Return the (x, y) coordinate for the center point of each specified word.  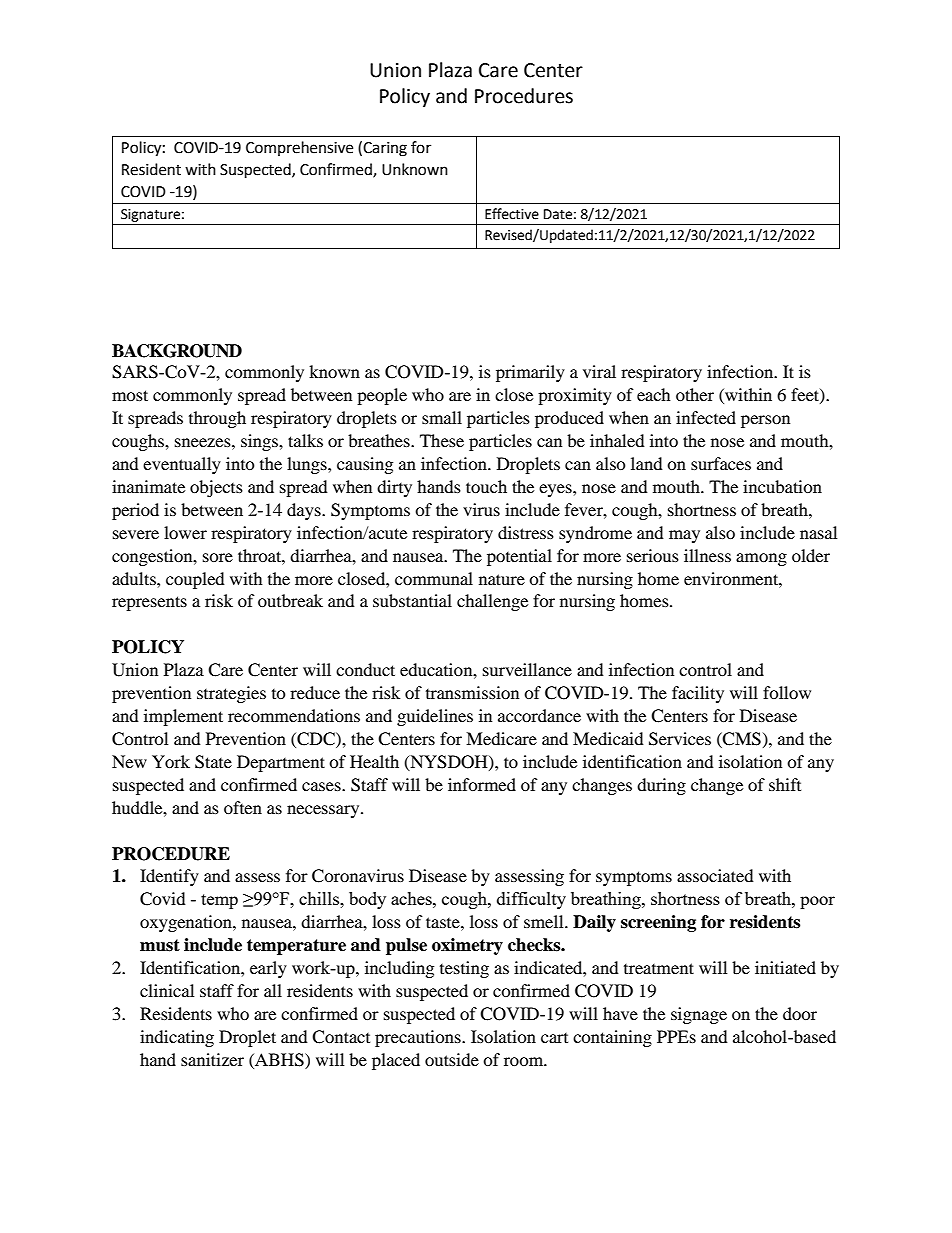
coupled (195, 580)
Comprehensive (299, 148)
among (761, 559)
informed (482, 784)
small (442, 417)
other (695, 394)
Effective (512, 214)
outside (452, 1059)
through (217, 419)
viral (599, 371)
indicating (177, 1038)
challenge (492, 602)
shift (785, 784)
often (243, 807)
